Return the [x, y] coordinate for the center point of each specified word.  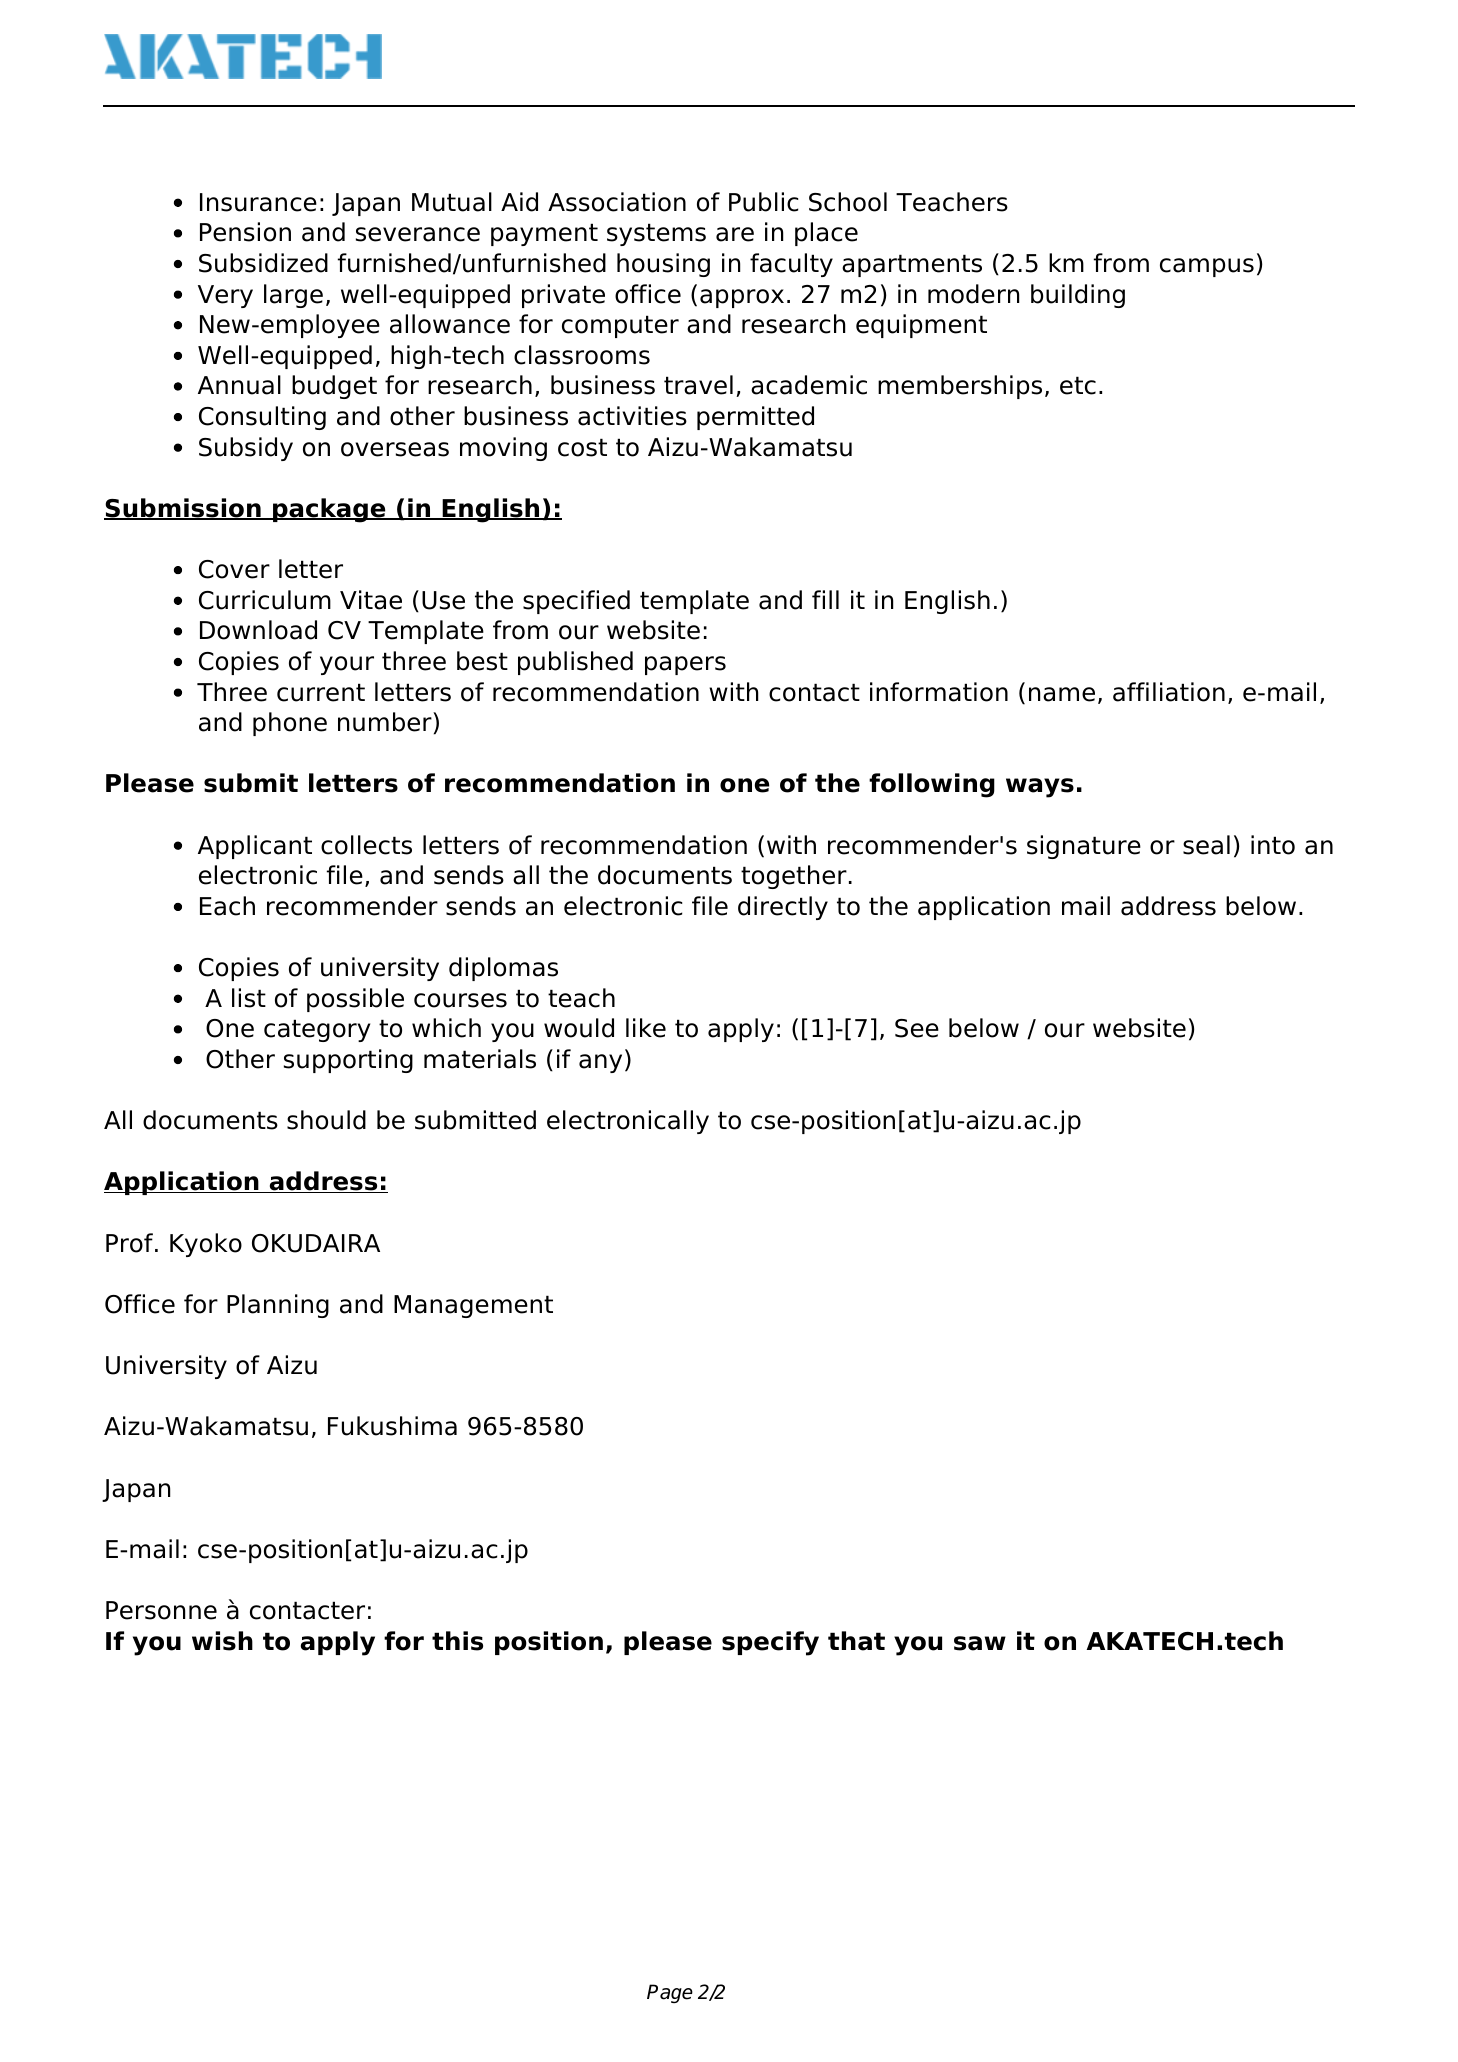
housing [663, 265]
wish [222, 1641]
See [917, 1028]
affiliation [1169, 692]
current [321, 692]
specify [770, 1643]
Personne [161, 1610]
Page [670, 1993]
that [856, 1641]
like [646, 1028]
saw [980, 1643]
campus [1207, 267]
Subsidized [263, 263]
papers [685, 665]
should [326, 1120]
